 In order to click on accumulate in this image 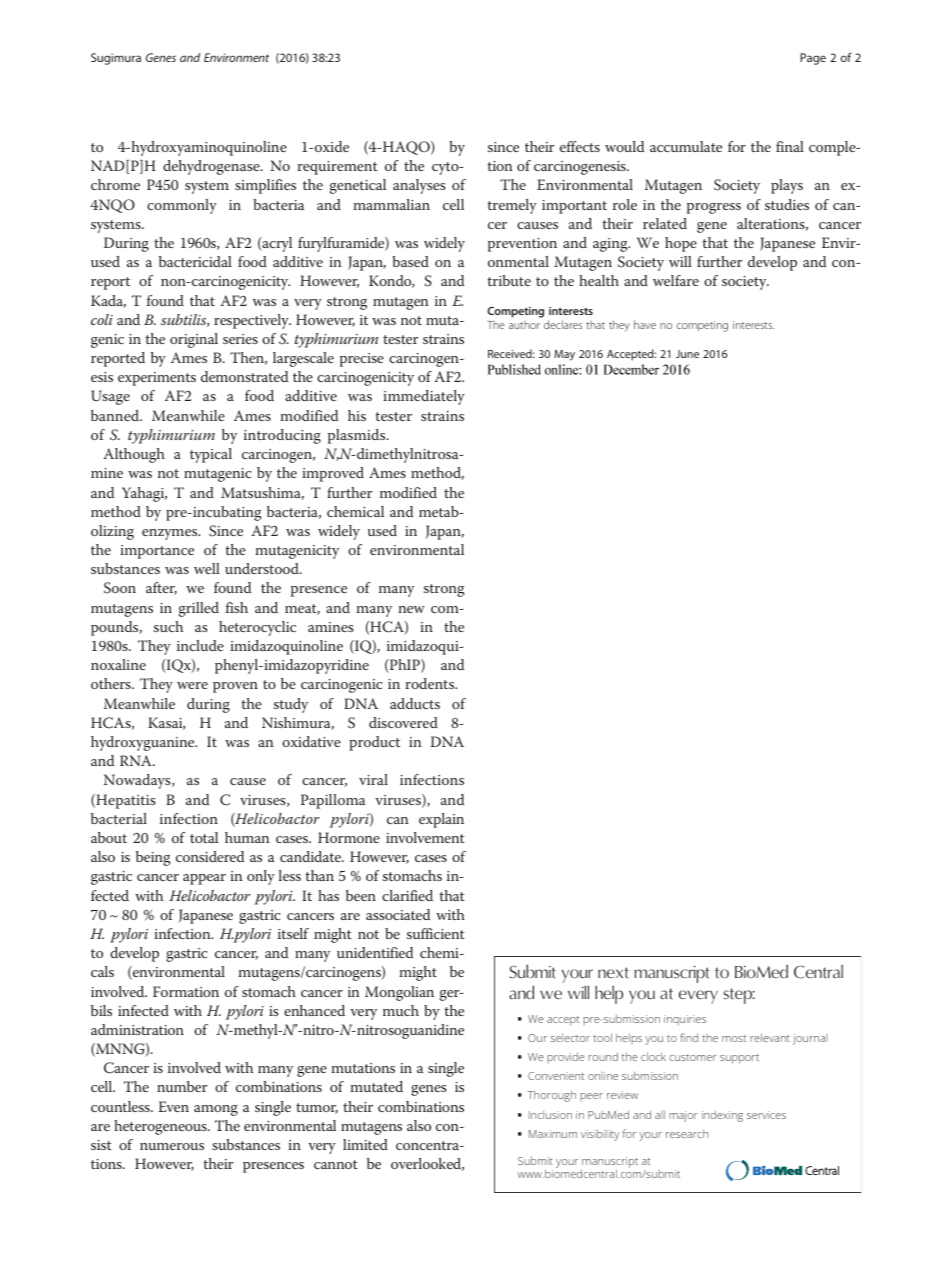, I will do `click(686, 146)`.
